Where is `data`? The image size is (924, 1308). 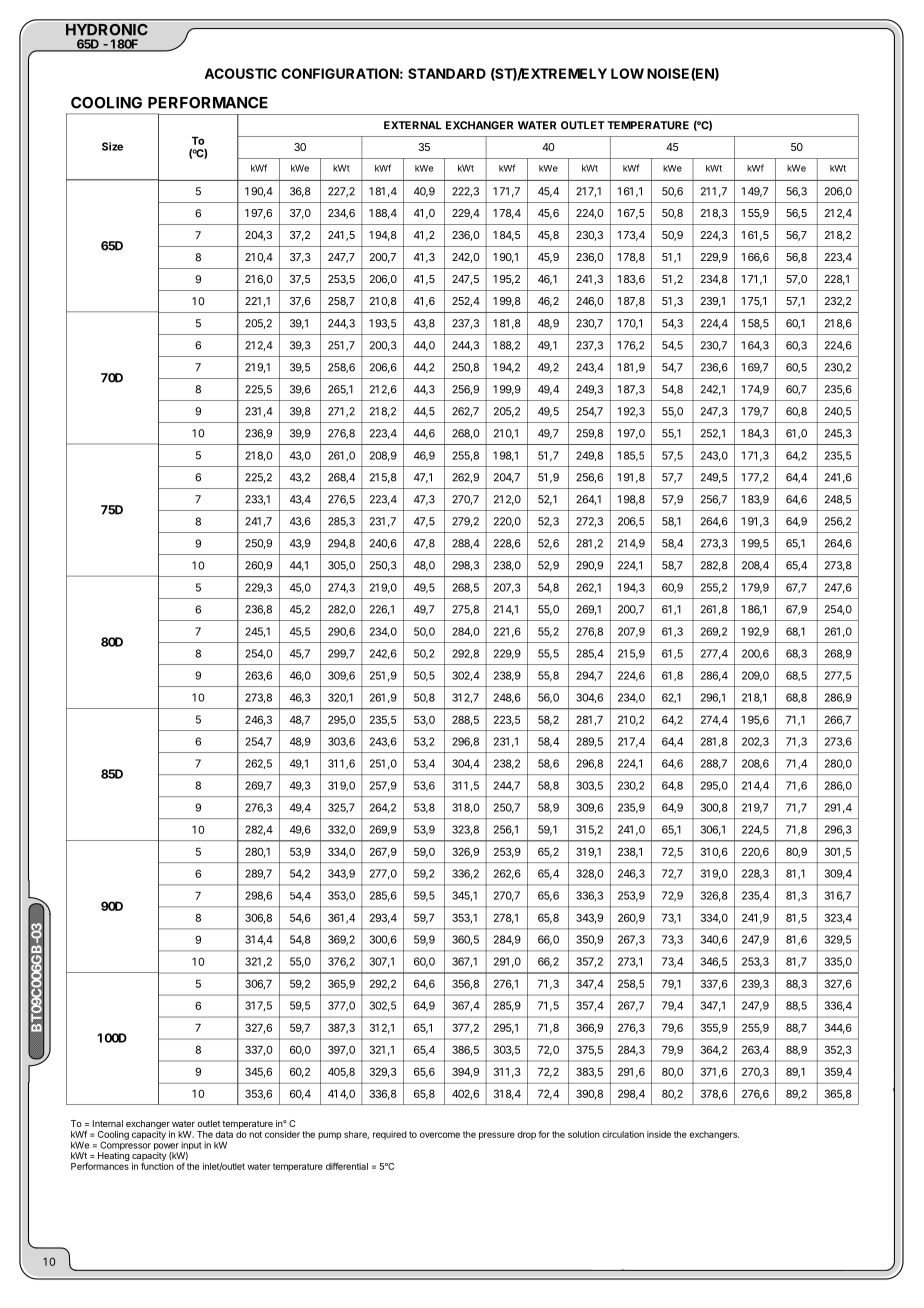
data is located at coordinates (224, 1134).
